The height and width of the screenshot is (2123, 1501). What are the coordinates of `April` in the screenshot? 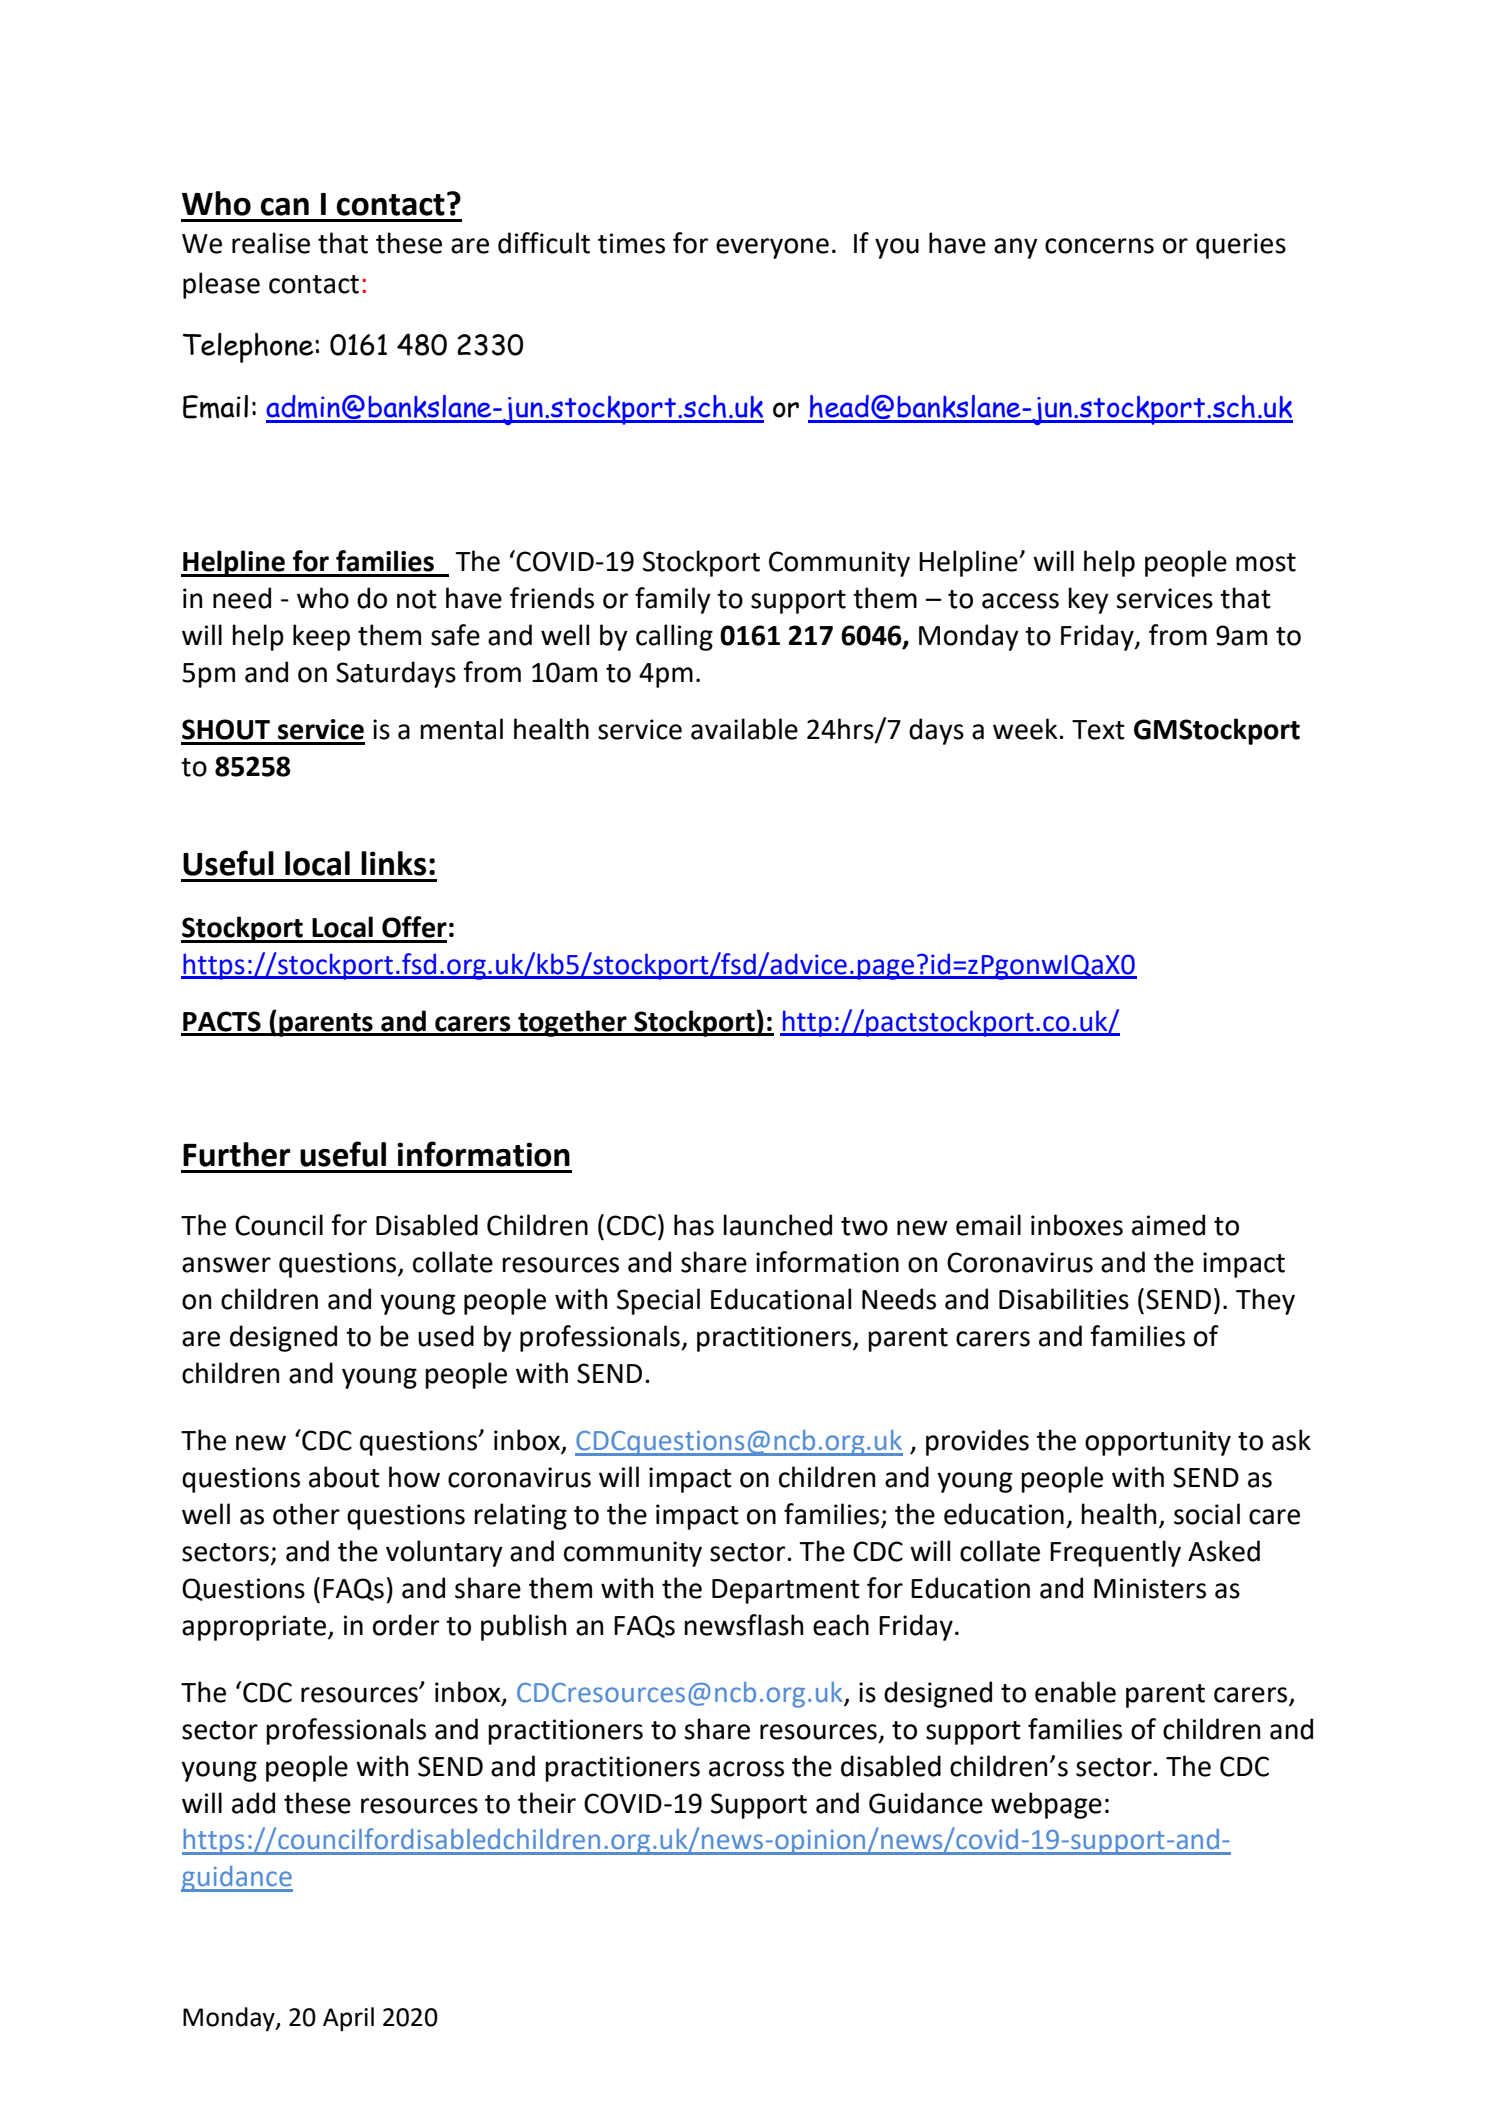 It's located at (348, 2019).
